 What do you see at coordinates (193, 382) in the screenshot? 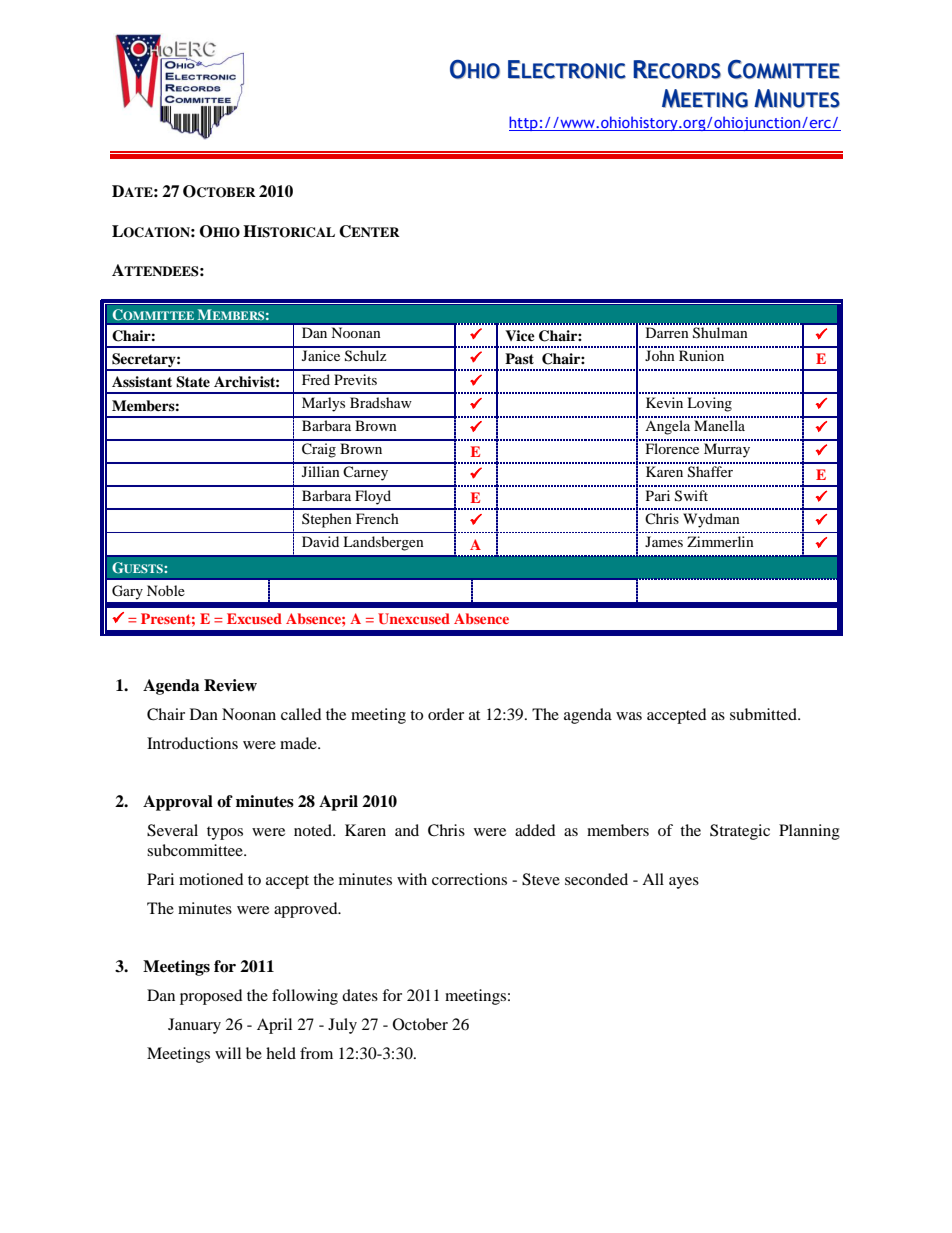
I see `State` at bounding box center [193, 382].
